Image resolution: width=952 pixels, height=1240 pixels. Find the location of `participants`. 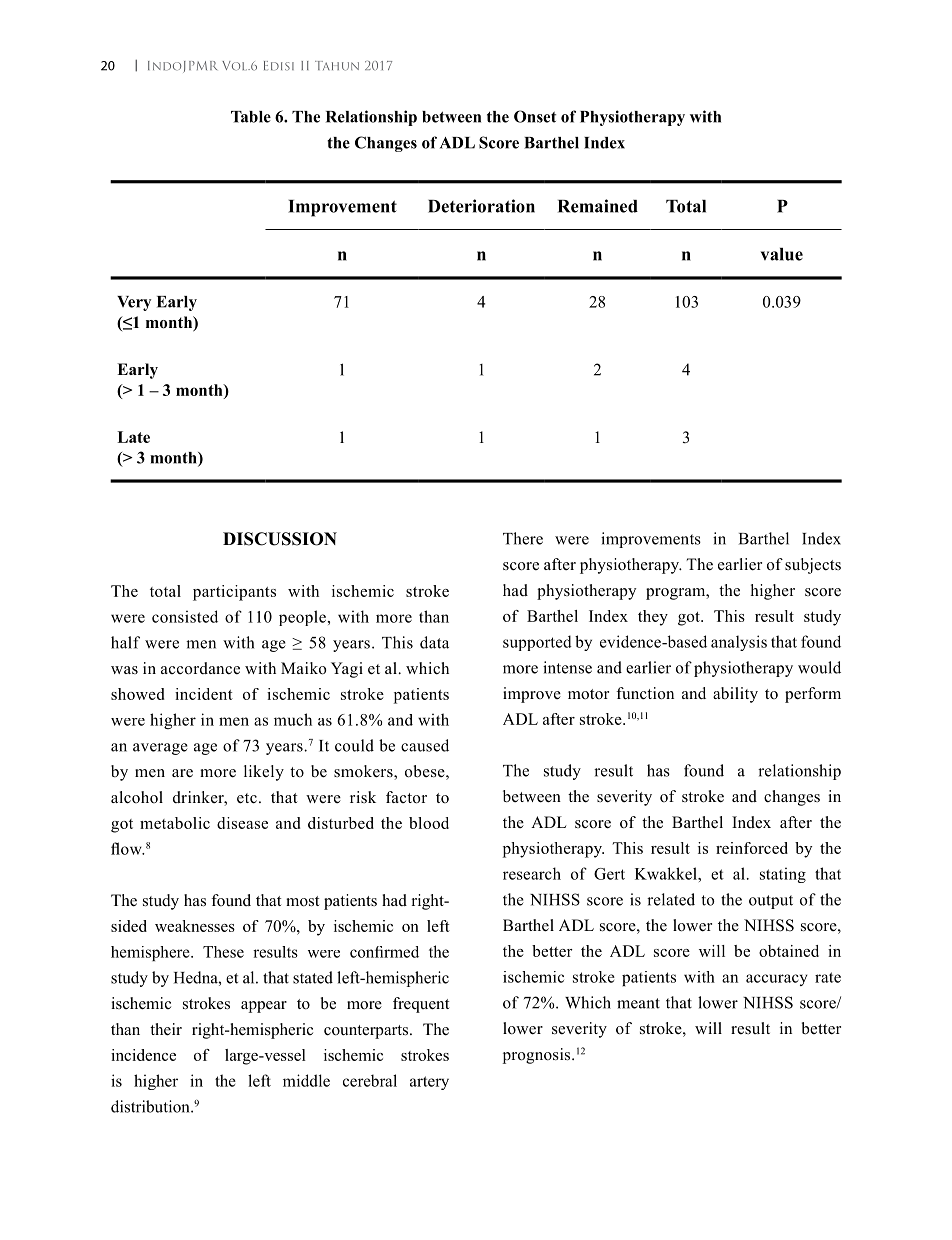

participants is located at coordinates (234, 593).
